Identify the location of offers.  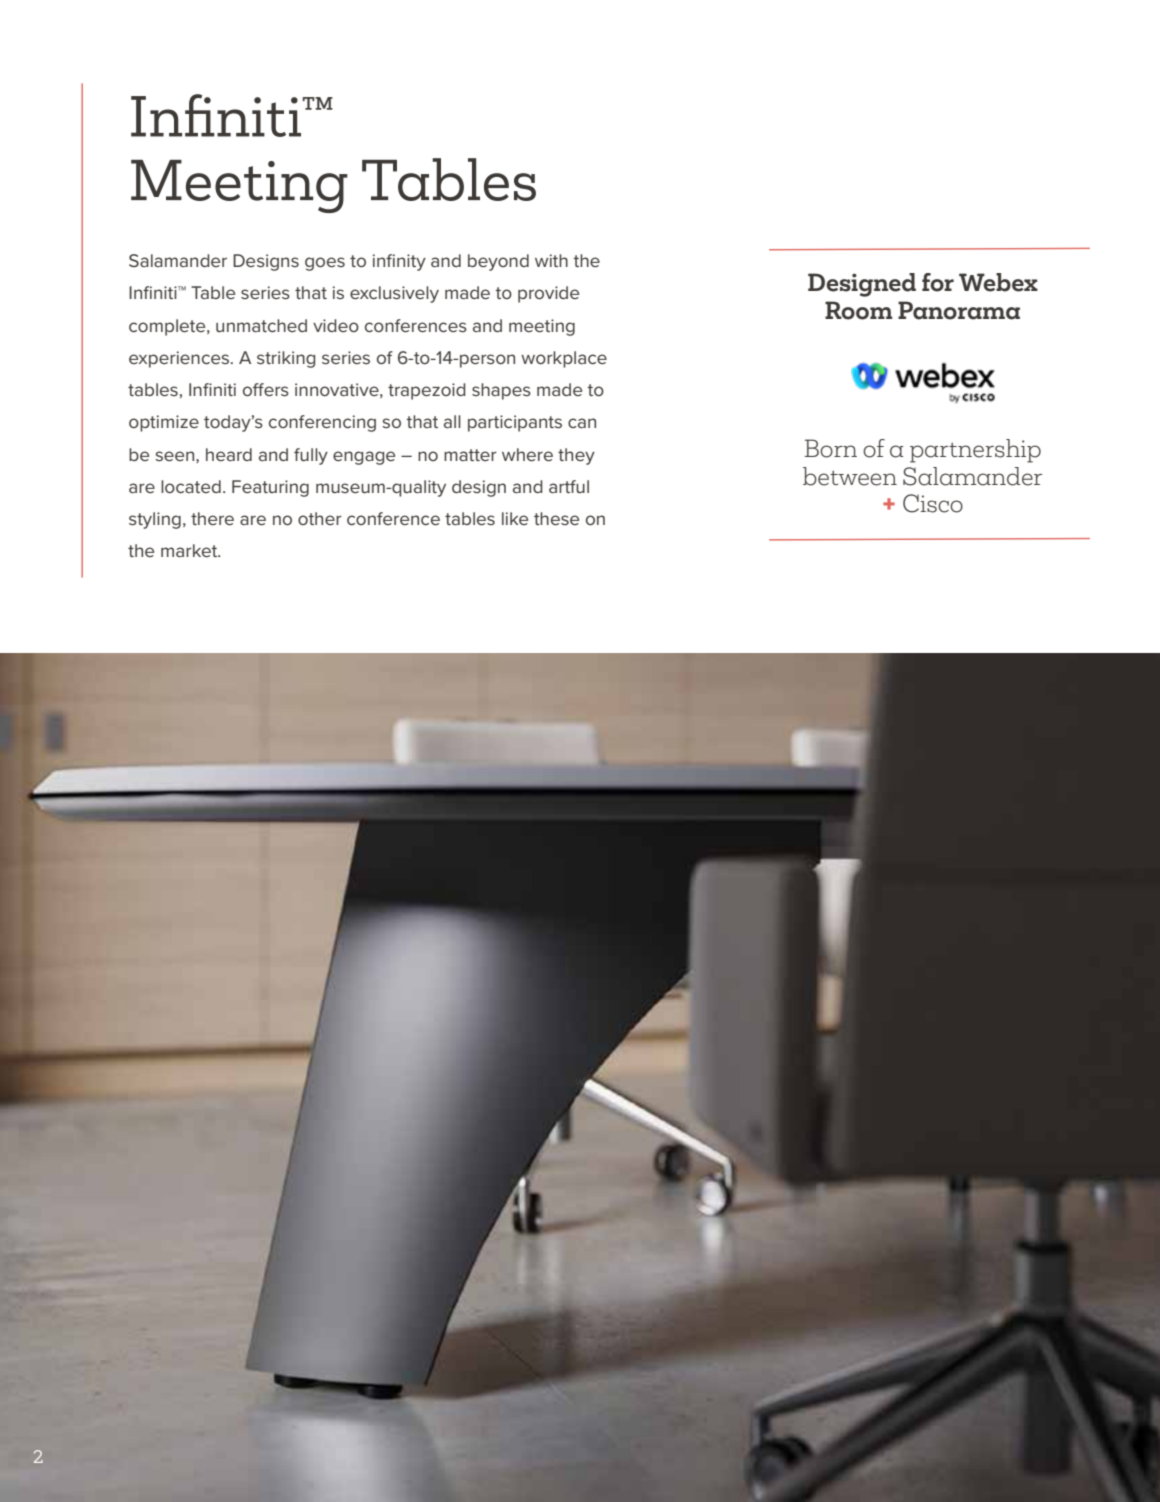
(266, 389).
